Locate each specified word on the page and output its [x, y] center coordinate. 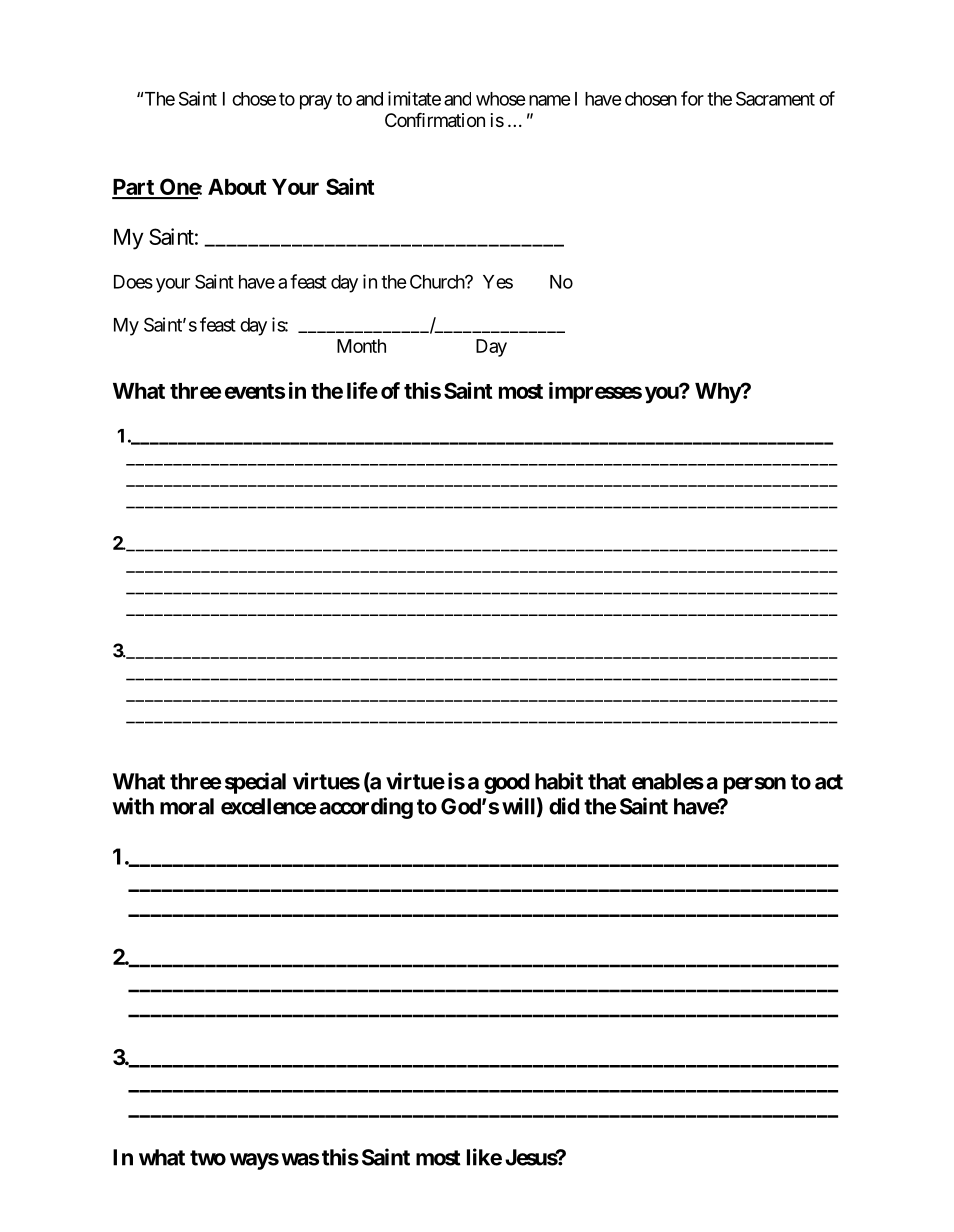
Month [361, 346]
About [237, 187]
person [755, 785]
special [255, 783]
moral [187, 806]
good [506, 783]
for [692, 98]
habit [559, 781]
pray [316, 102]
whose [501, 99]
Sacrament [775, 98]
